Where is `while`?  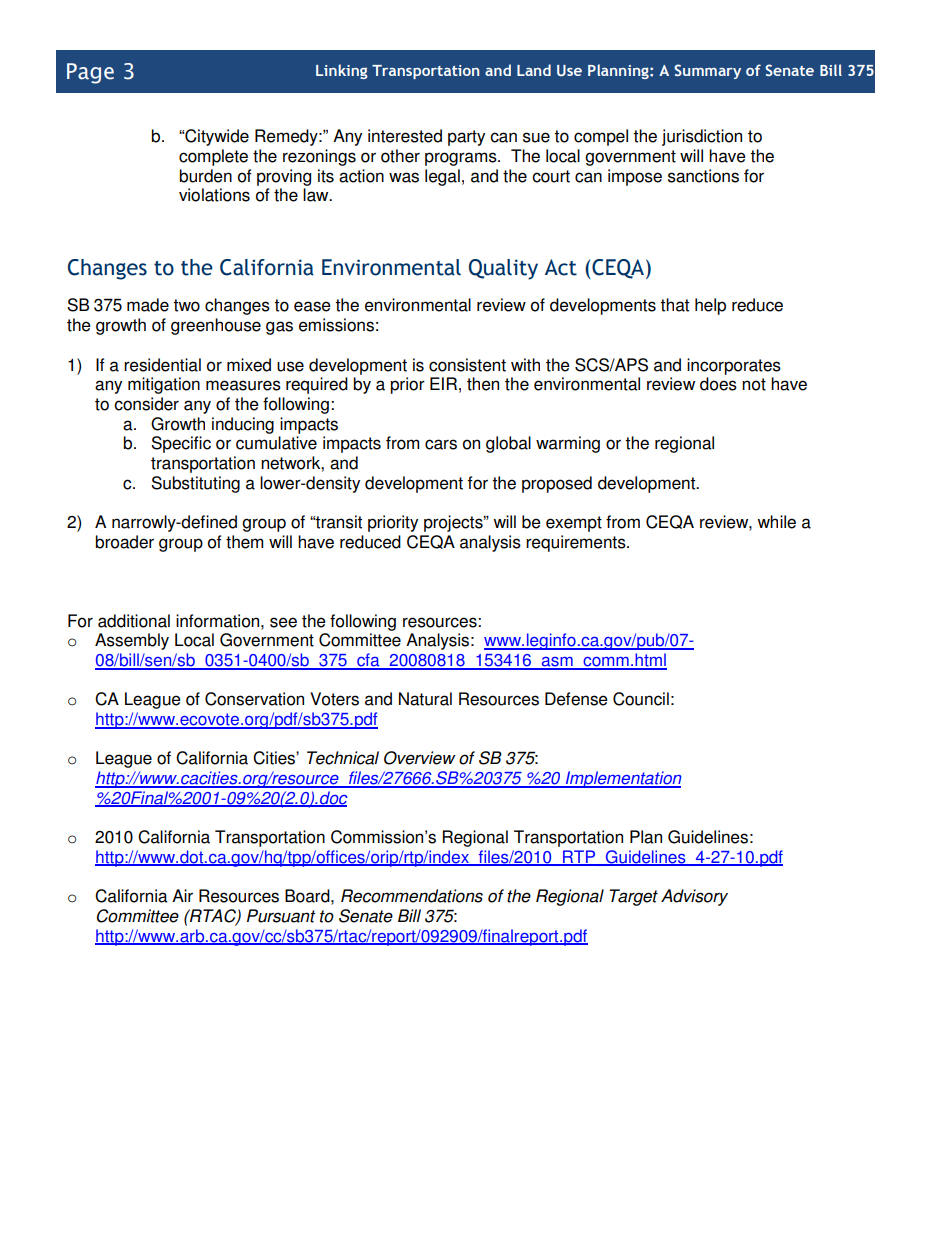
while is located at coordinates (776, 522).
